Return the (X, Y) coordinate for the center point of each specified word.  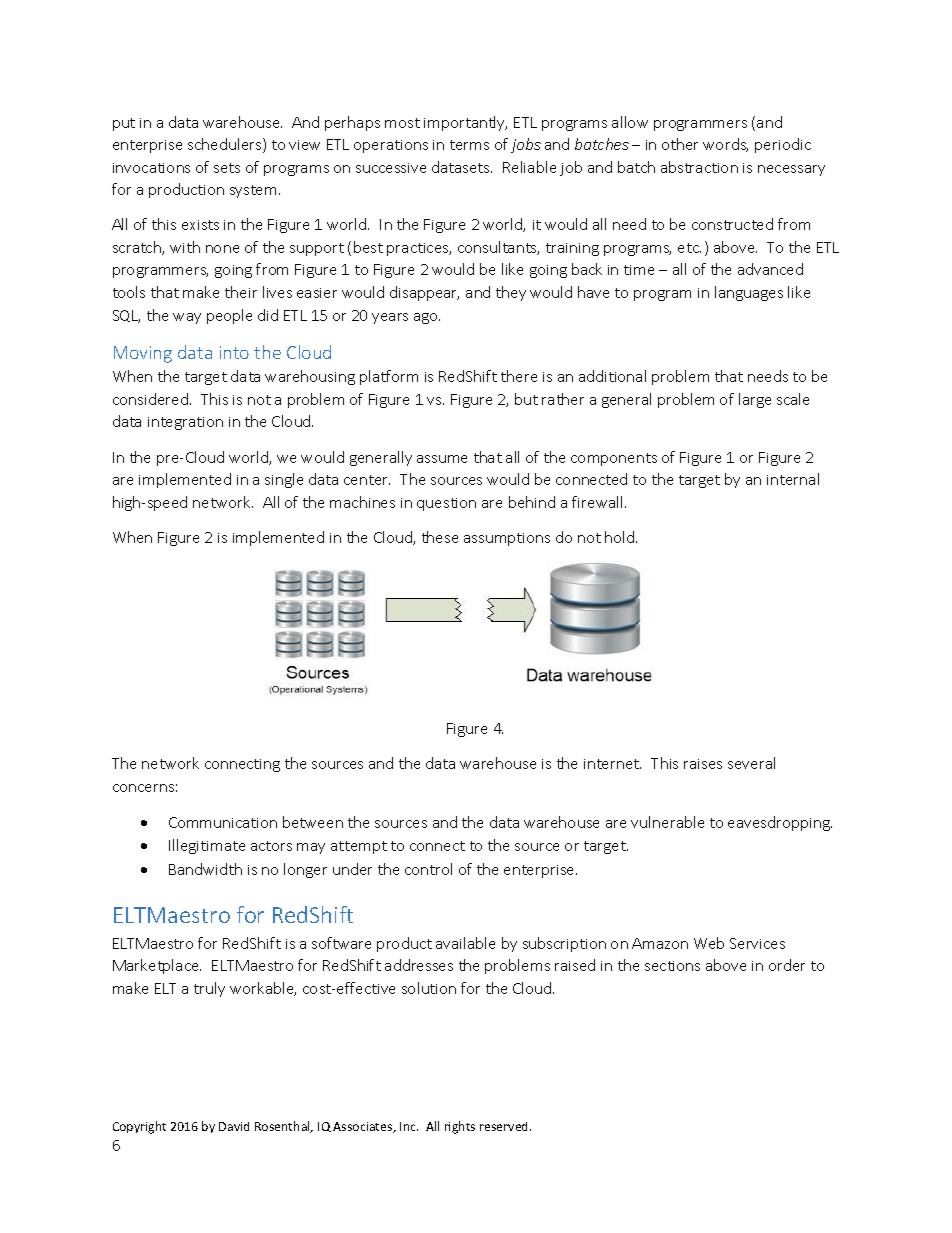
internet (612, 764)
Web (709, 943)
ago (427, 318)
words (725, 145)
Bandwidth (205, 869)
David (234, 1126)
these (440, 537)
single (284, 480)
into (234, 352)
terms (469, 145)
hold (621, 537)
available (465, 943)
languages (749, 293)
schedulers (226, 145)
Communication (223, 822)
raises (703, 764)
